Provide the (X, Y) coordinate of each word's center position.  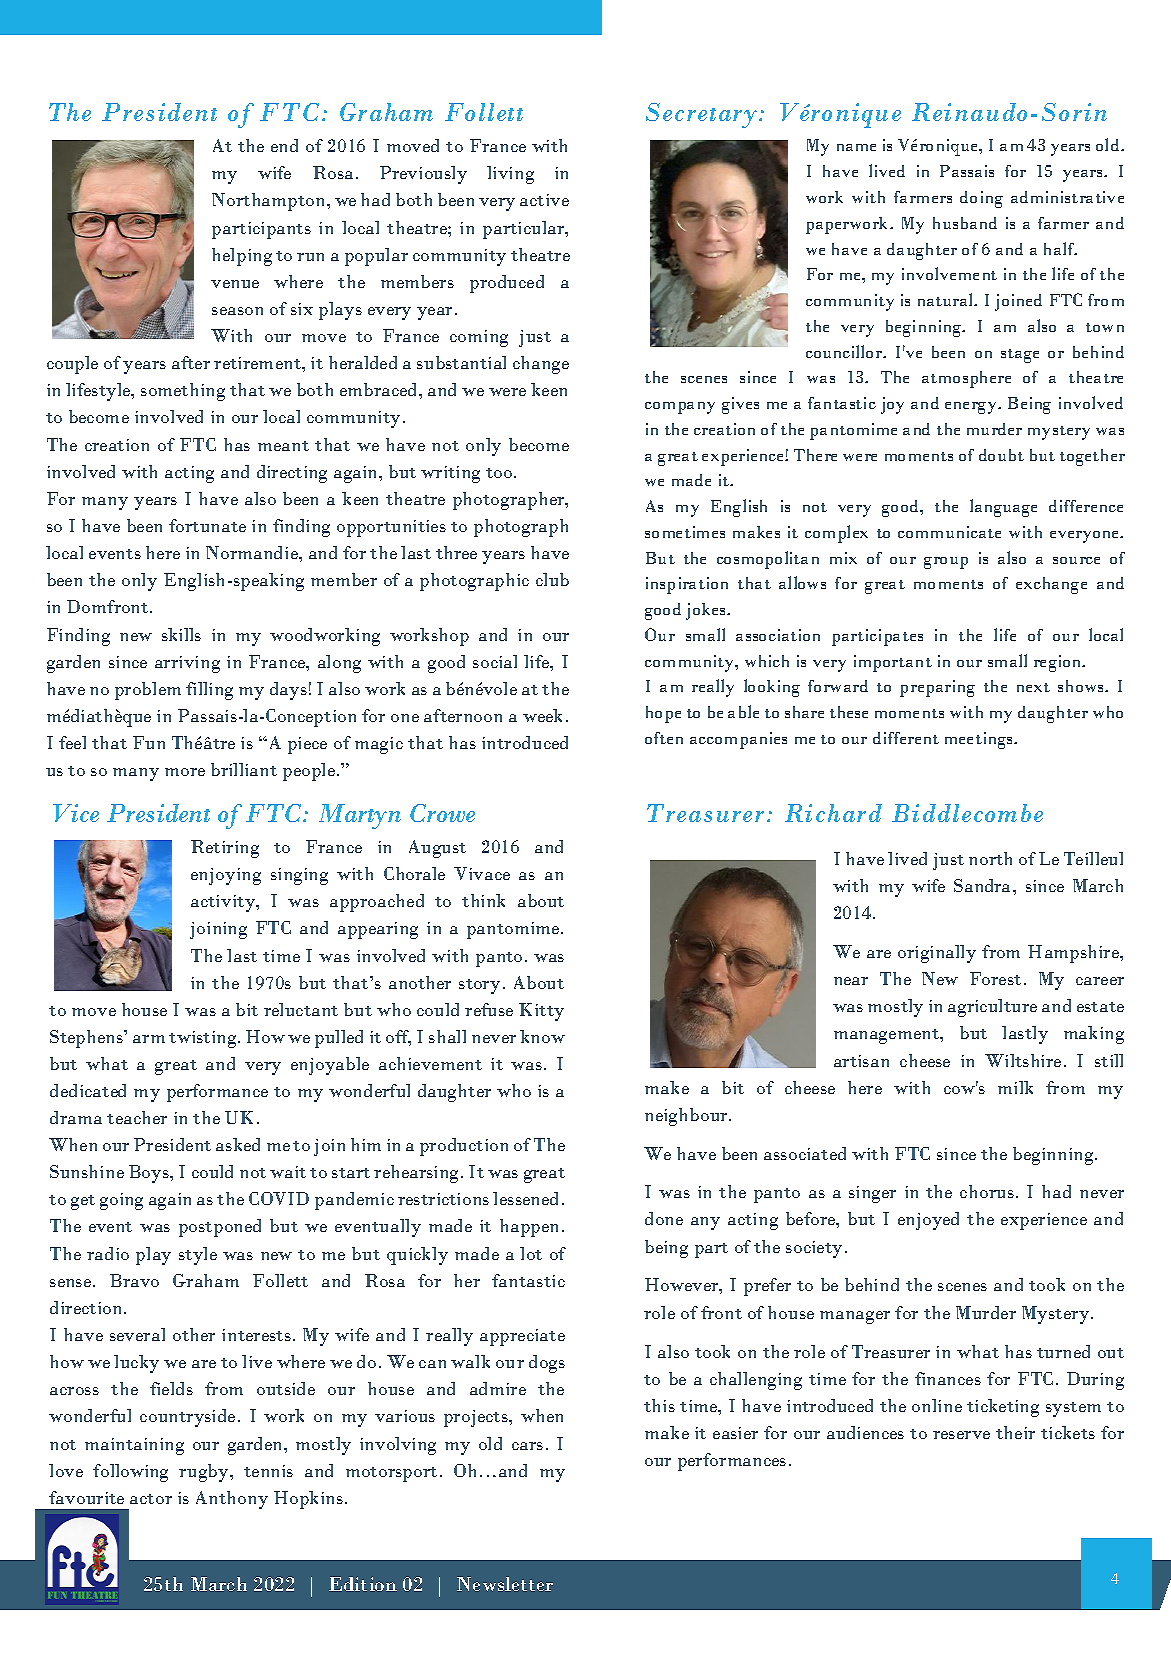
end (284, 145)
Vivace (482, 873)
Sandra (982, 885)
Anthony (232, 1500)
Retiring (225, 849)
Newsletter (505, 1584)
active (544, 200)
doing (981, 199)
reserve (961, 1435)
